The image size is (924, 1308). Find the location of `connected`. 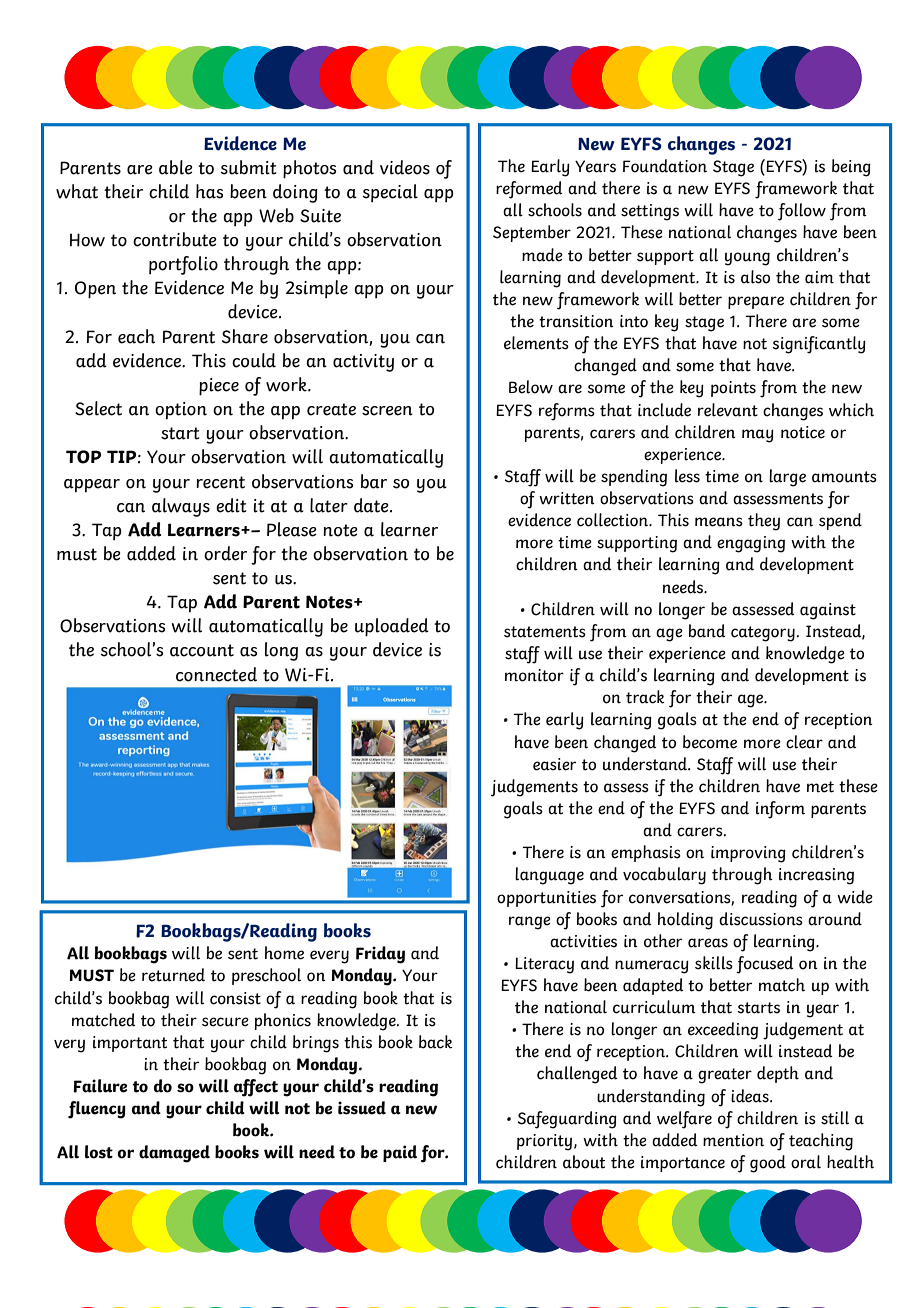

connected is located at coordinates (216, 674).
